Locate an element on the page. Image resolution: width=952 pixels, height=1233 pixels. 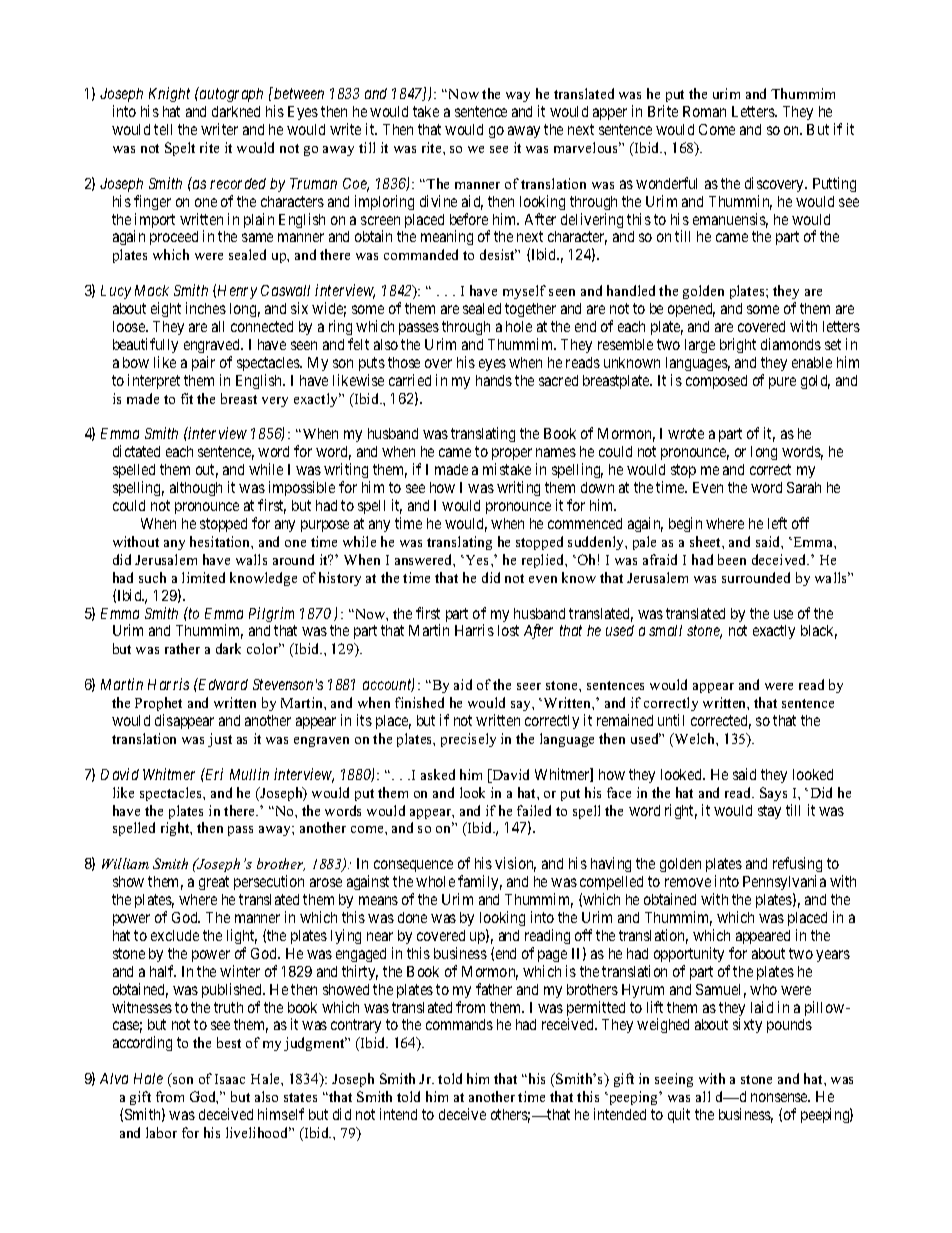
tell is located at coordinates (163, 129).
